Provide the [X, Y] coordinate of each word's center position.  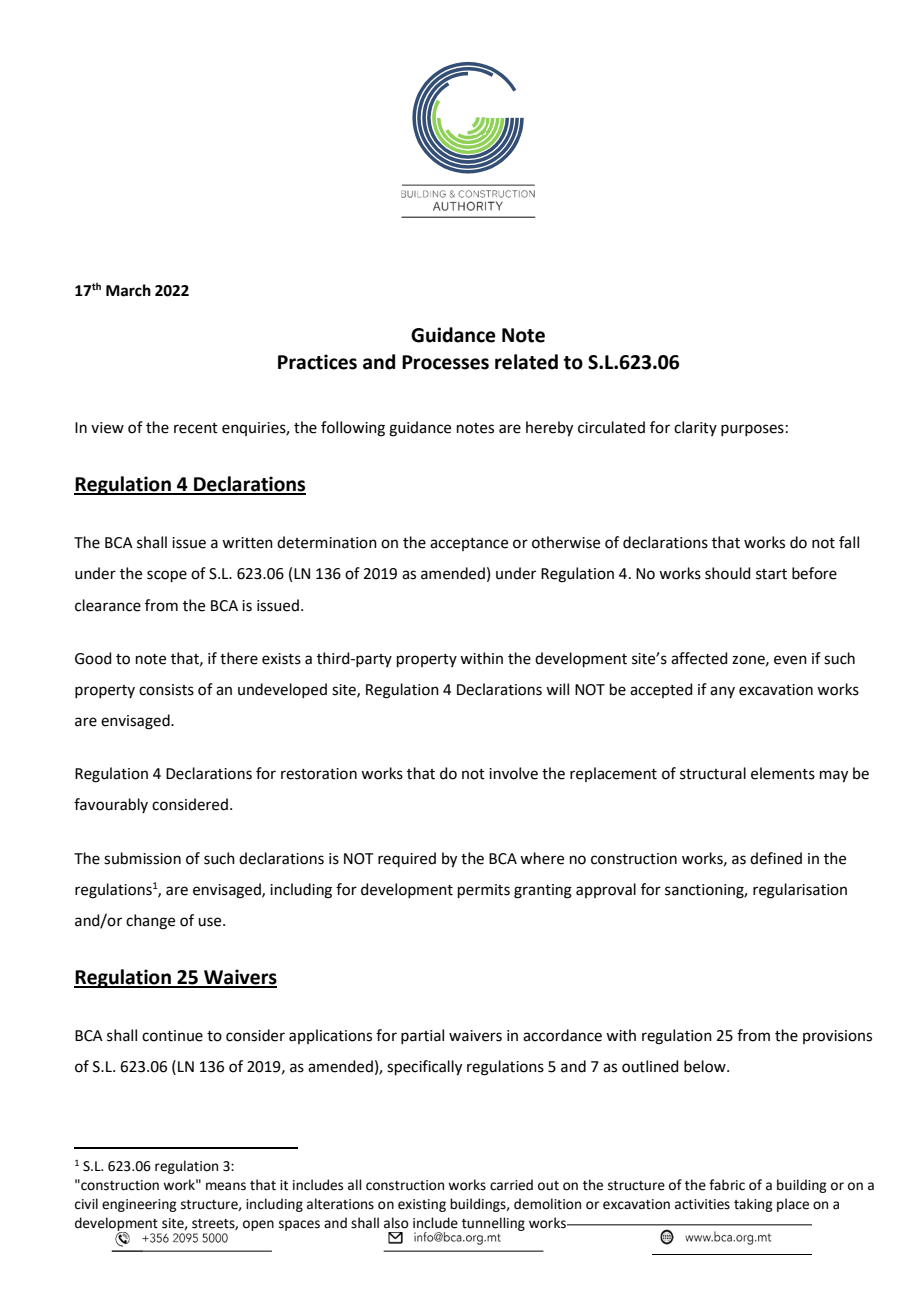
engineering [139, 1205]
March [128, 290]
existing [422, 1205]
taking [753, 1205]
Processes [445, 362]
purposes [752, 430]
